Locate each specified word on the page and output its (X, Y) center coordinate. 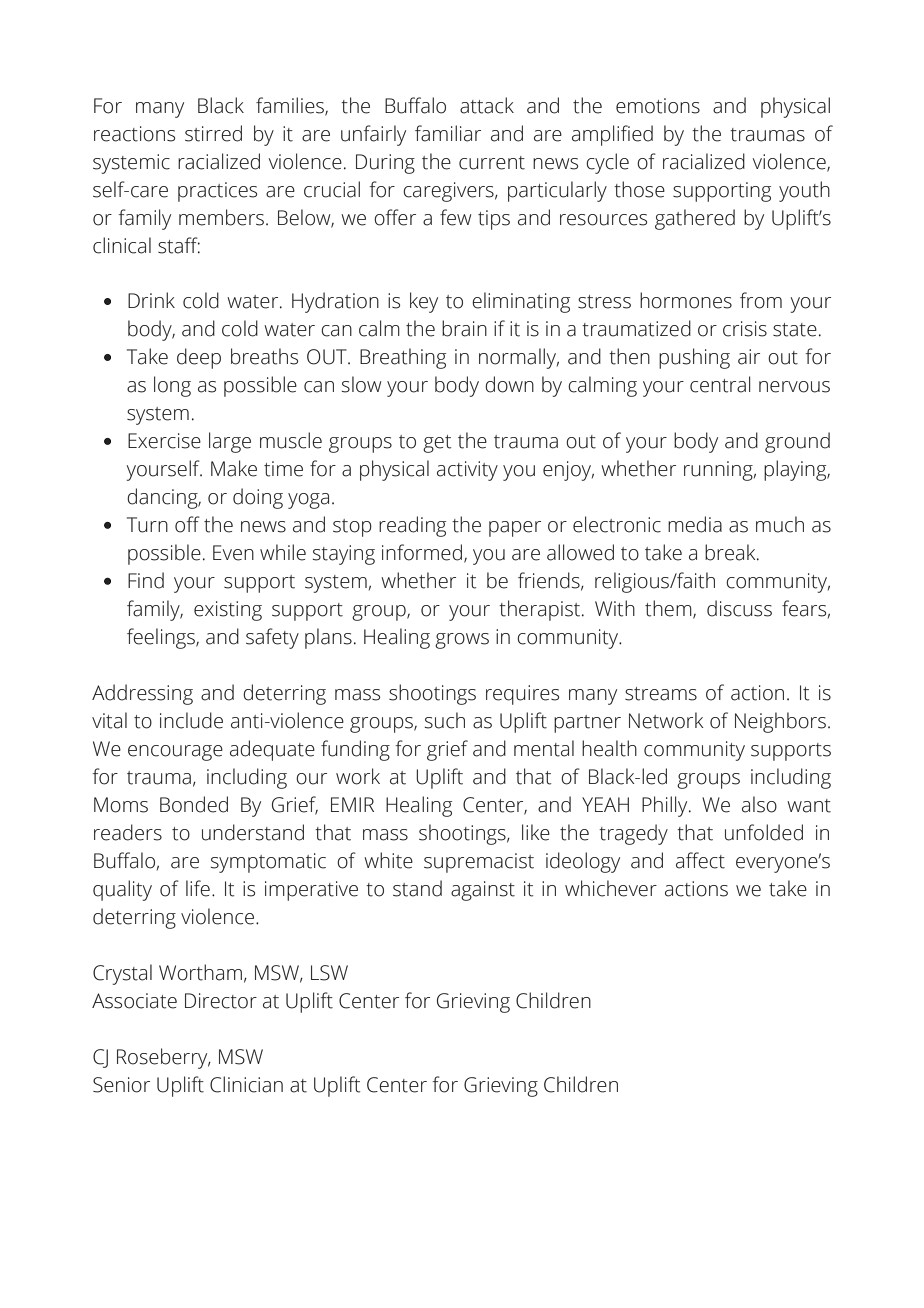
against (483, 891)
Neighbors (780, 722)
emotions (658, 106)
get (437, 444)
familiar (448, 133)
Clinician (246, 1084)
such (445, 720)
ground (797, 442)
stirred (213, 133)
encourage (175, 753)
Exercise (164, 441)
